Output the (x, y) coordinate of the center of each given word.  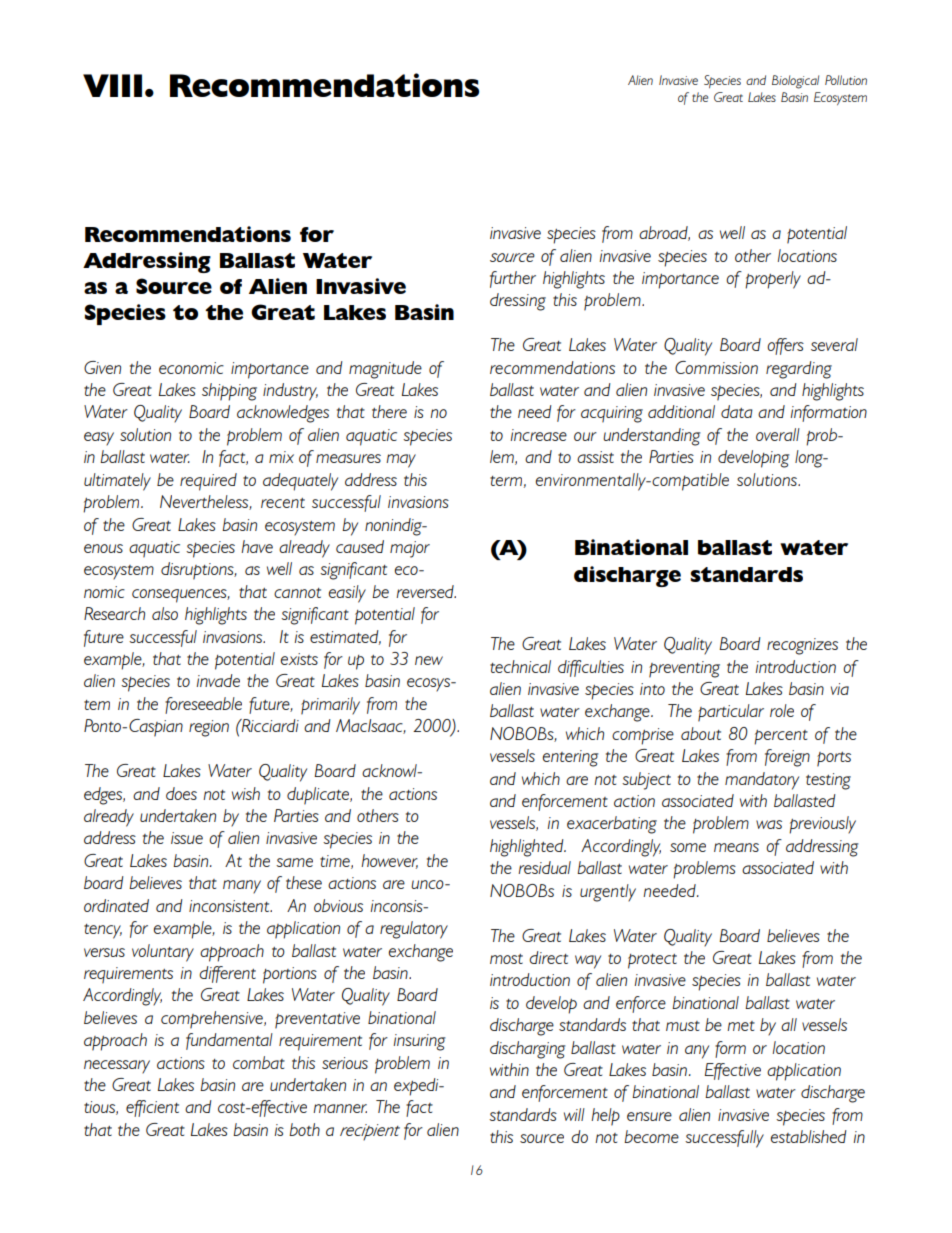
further (513, 279)
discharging (528, 1050)
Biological (795, 82)
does (181, 793)
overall (778, 434)
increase (539, 435)
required (208, 482)
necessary (117, 1067)
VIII (112, 85)
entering (571, 758)
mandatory (762, 781)
